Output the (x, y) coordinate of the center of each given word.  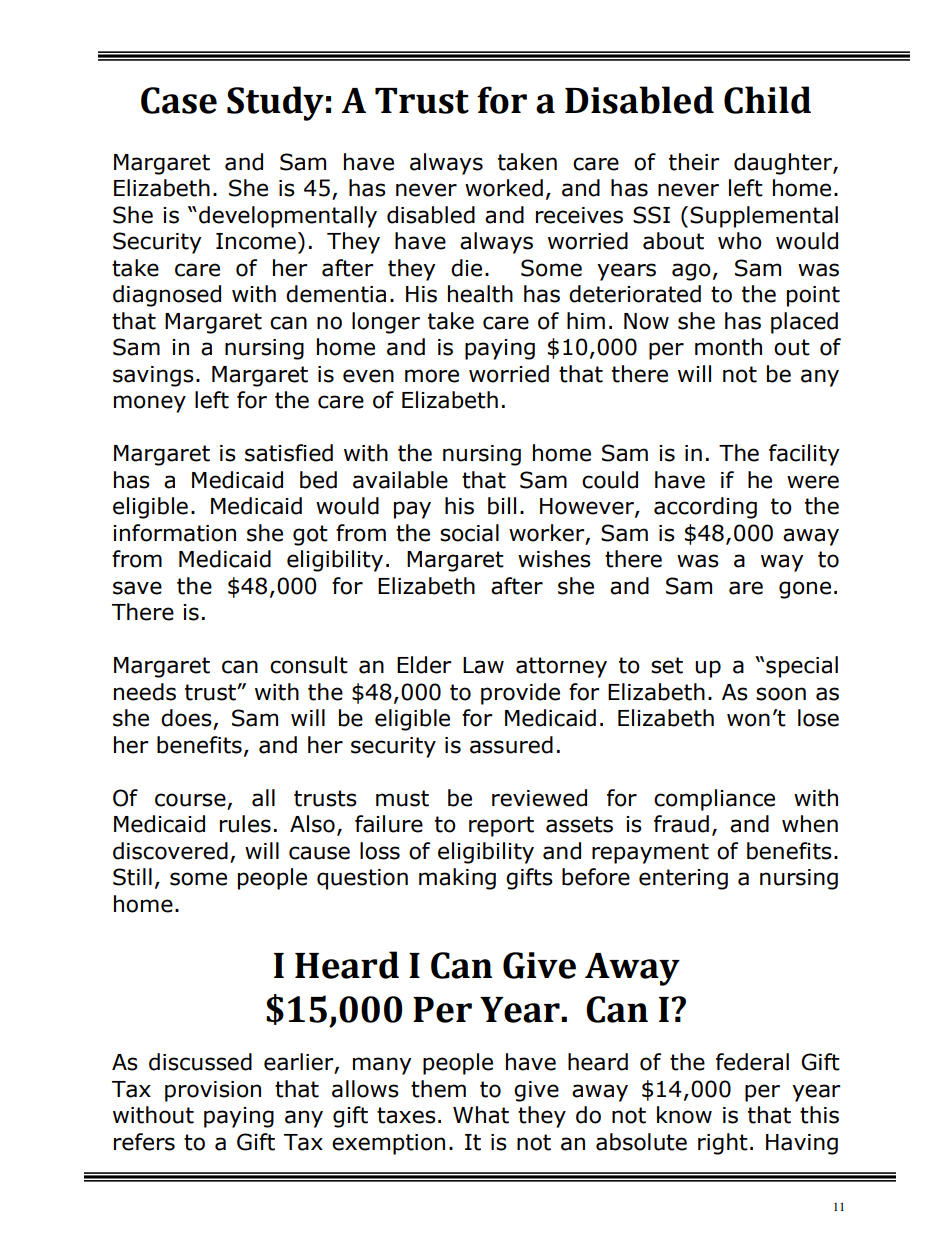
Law (483, 665)
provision (213, 1091)
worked (504, 188)
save (137, 588)
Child (767, 100)
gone (805, 590)
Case (179, 100)
